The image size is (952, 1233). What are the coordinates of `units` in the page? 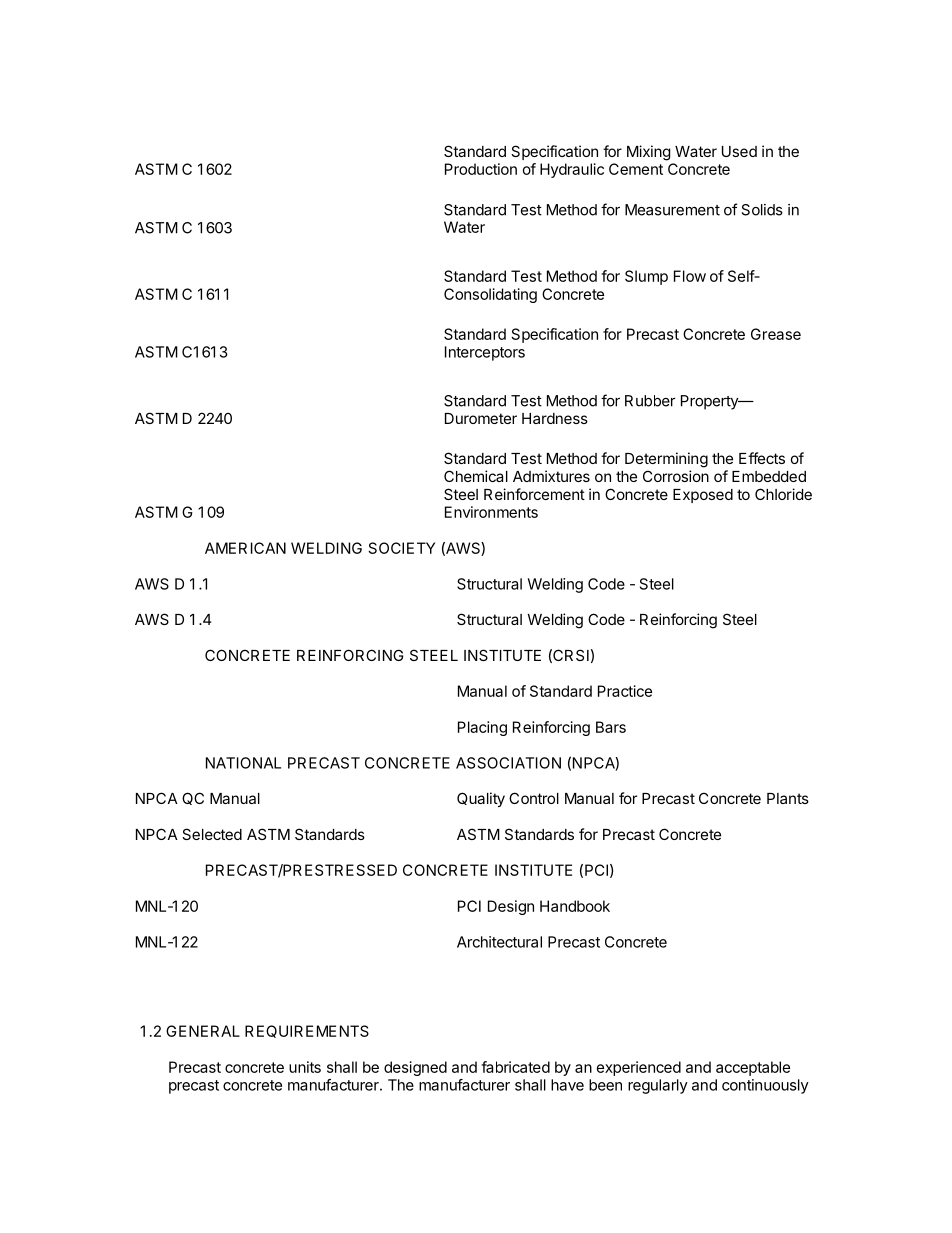 It's located at (305, 1067).
